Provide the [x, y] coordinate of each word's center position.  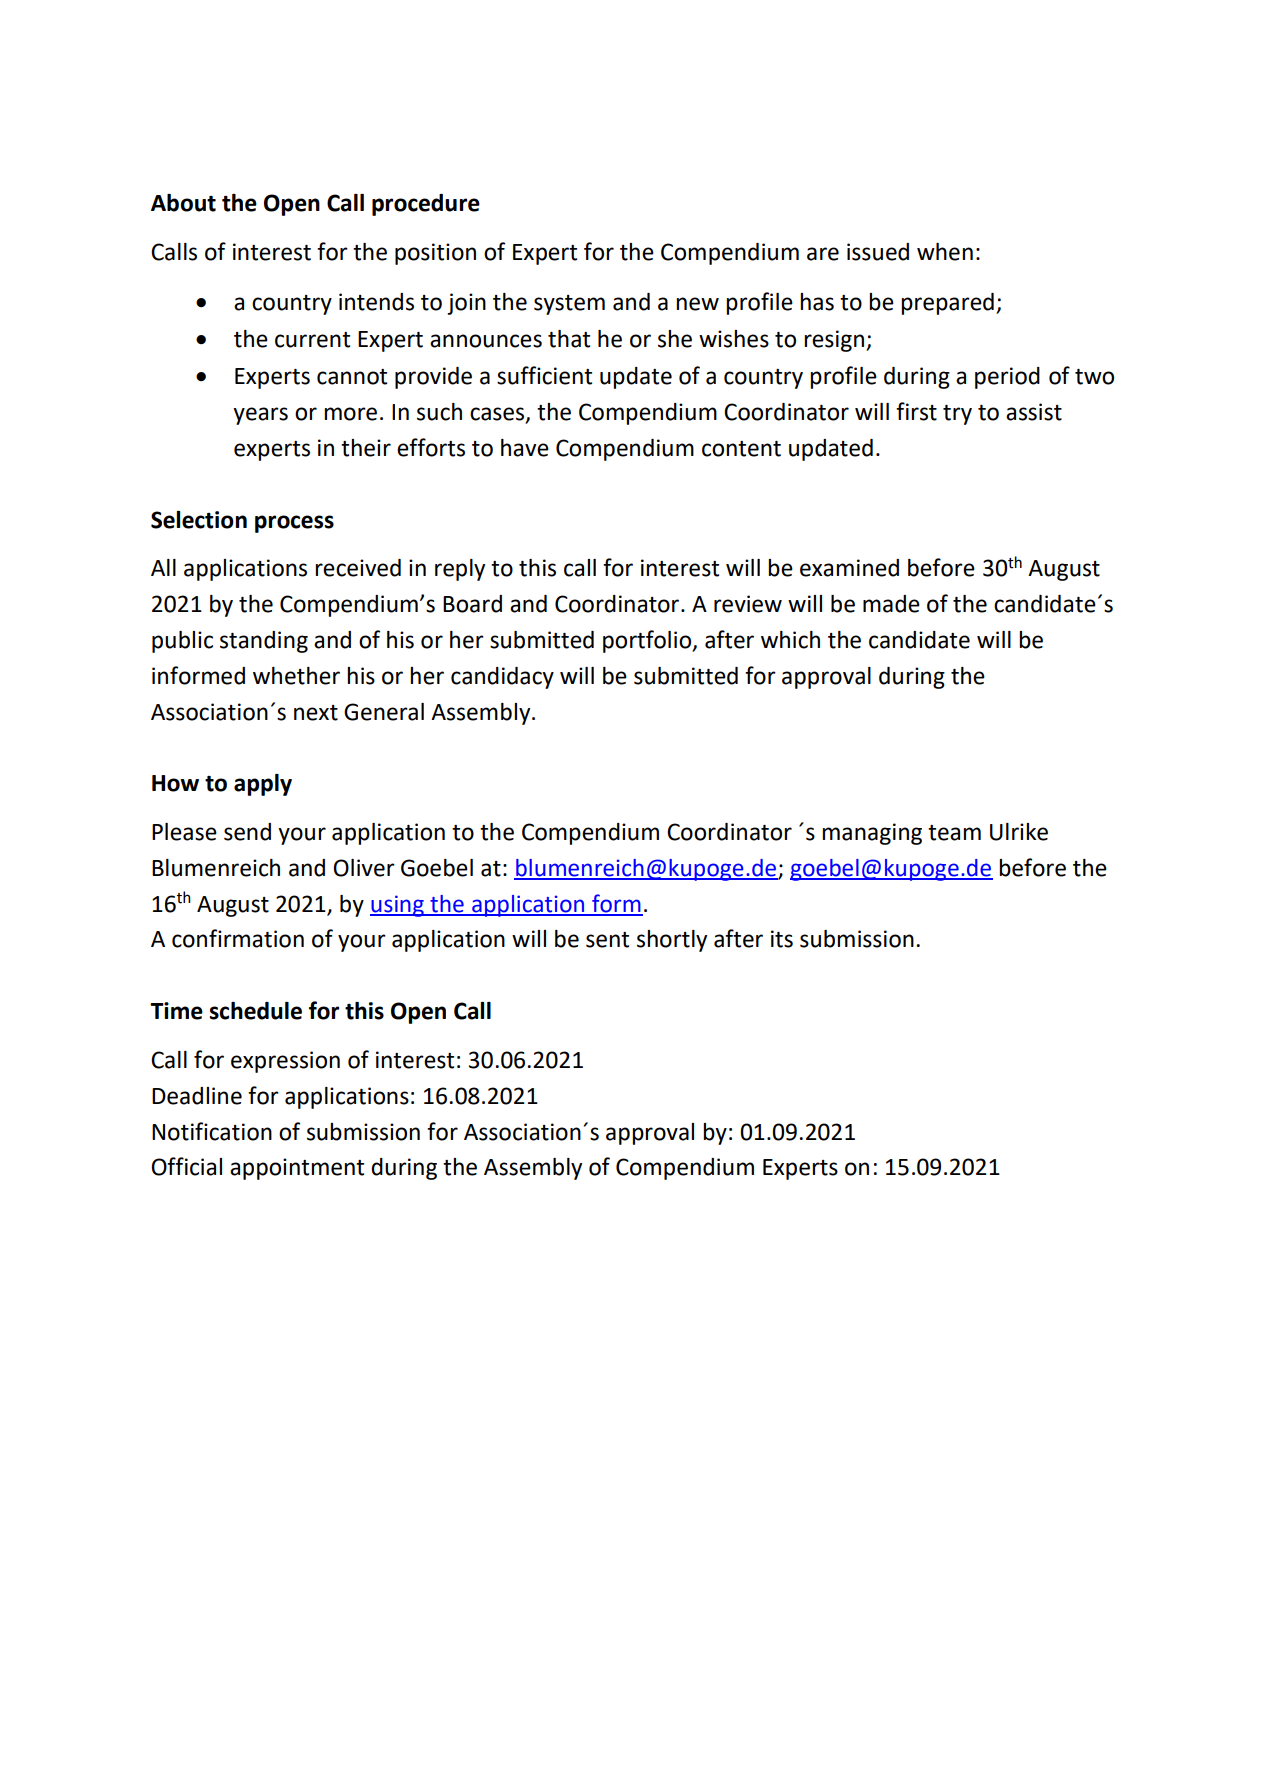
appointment [297, 1169]
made [891, 604]
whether [296, 676]
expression [285, 1062]
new [697, 304]
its [782, 939]
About [183, 203]
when [945, 252]
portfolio [648, 641]
